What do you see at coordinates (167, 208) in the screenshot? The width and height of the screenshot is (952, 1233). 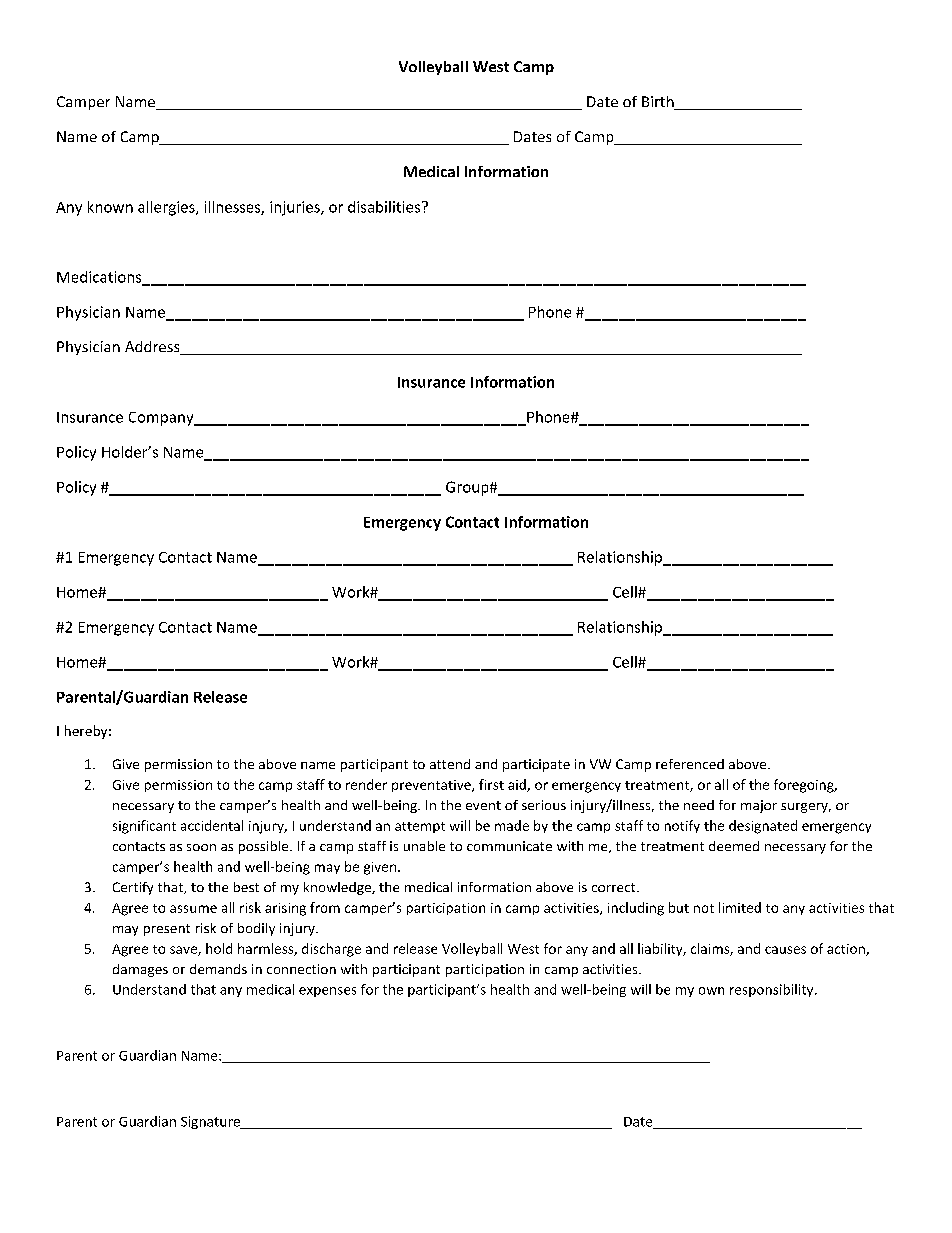 I see `allergies` at bounding box center [167, 208].
